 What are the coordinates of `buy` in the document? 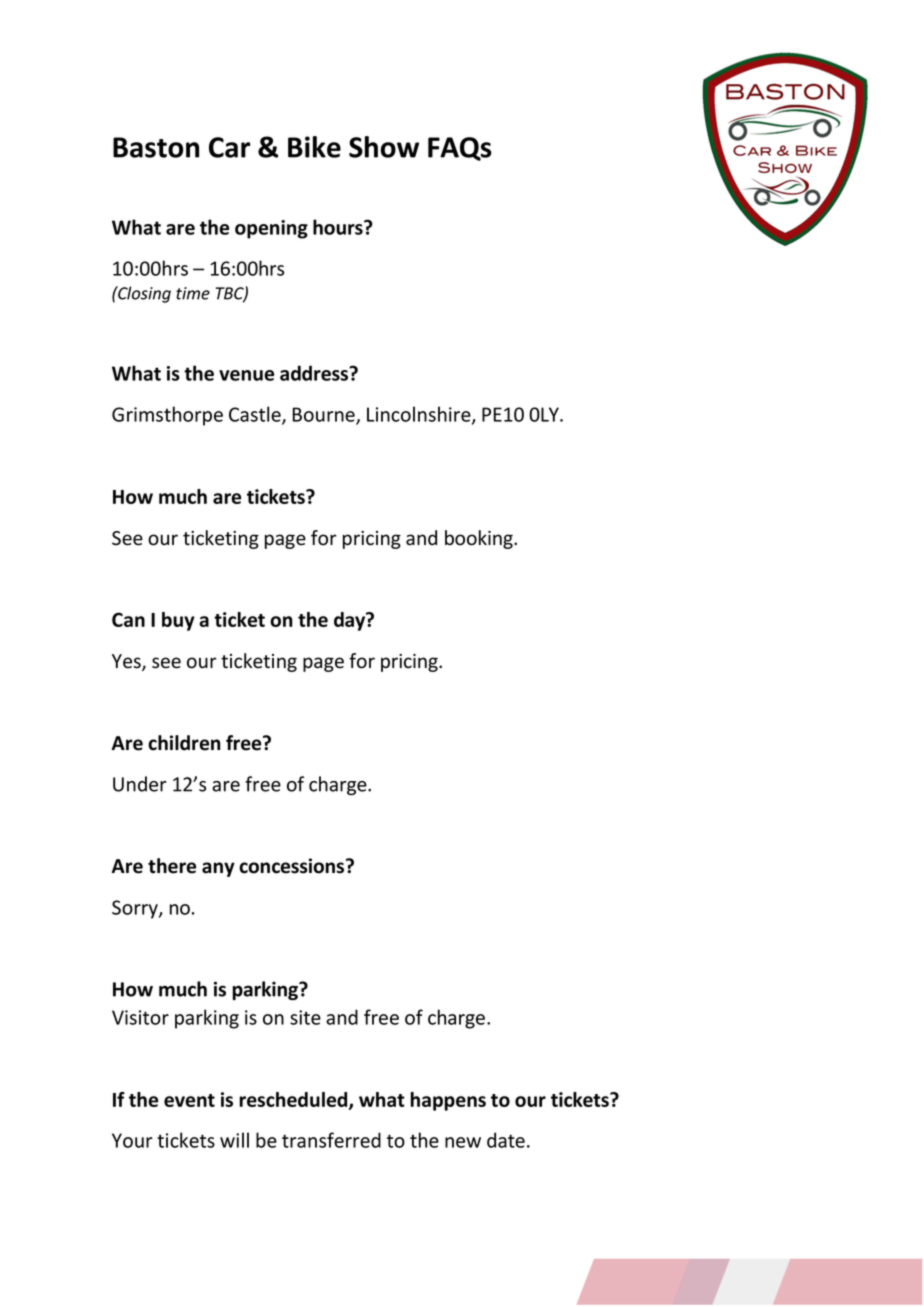 It's located at (178, 621).
